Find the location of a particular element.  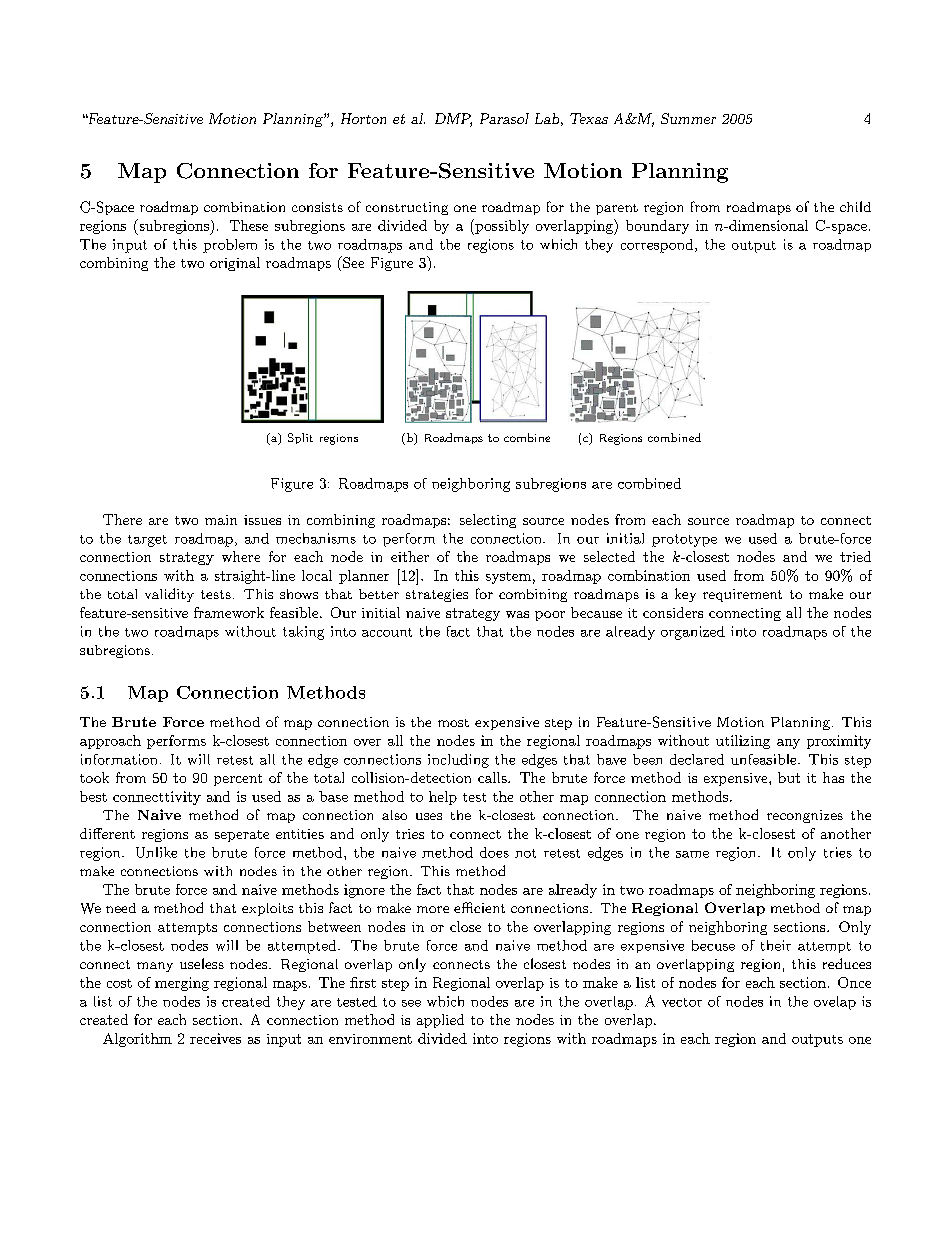

applied is located at coordinates (440, 1021).
